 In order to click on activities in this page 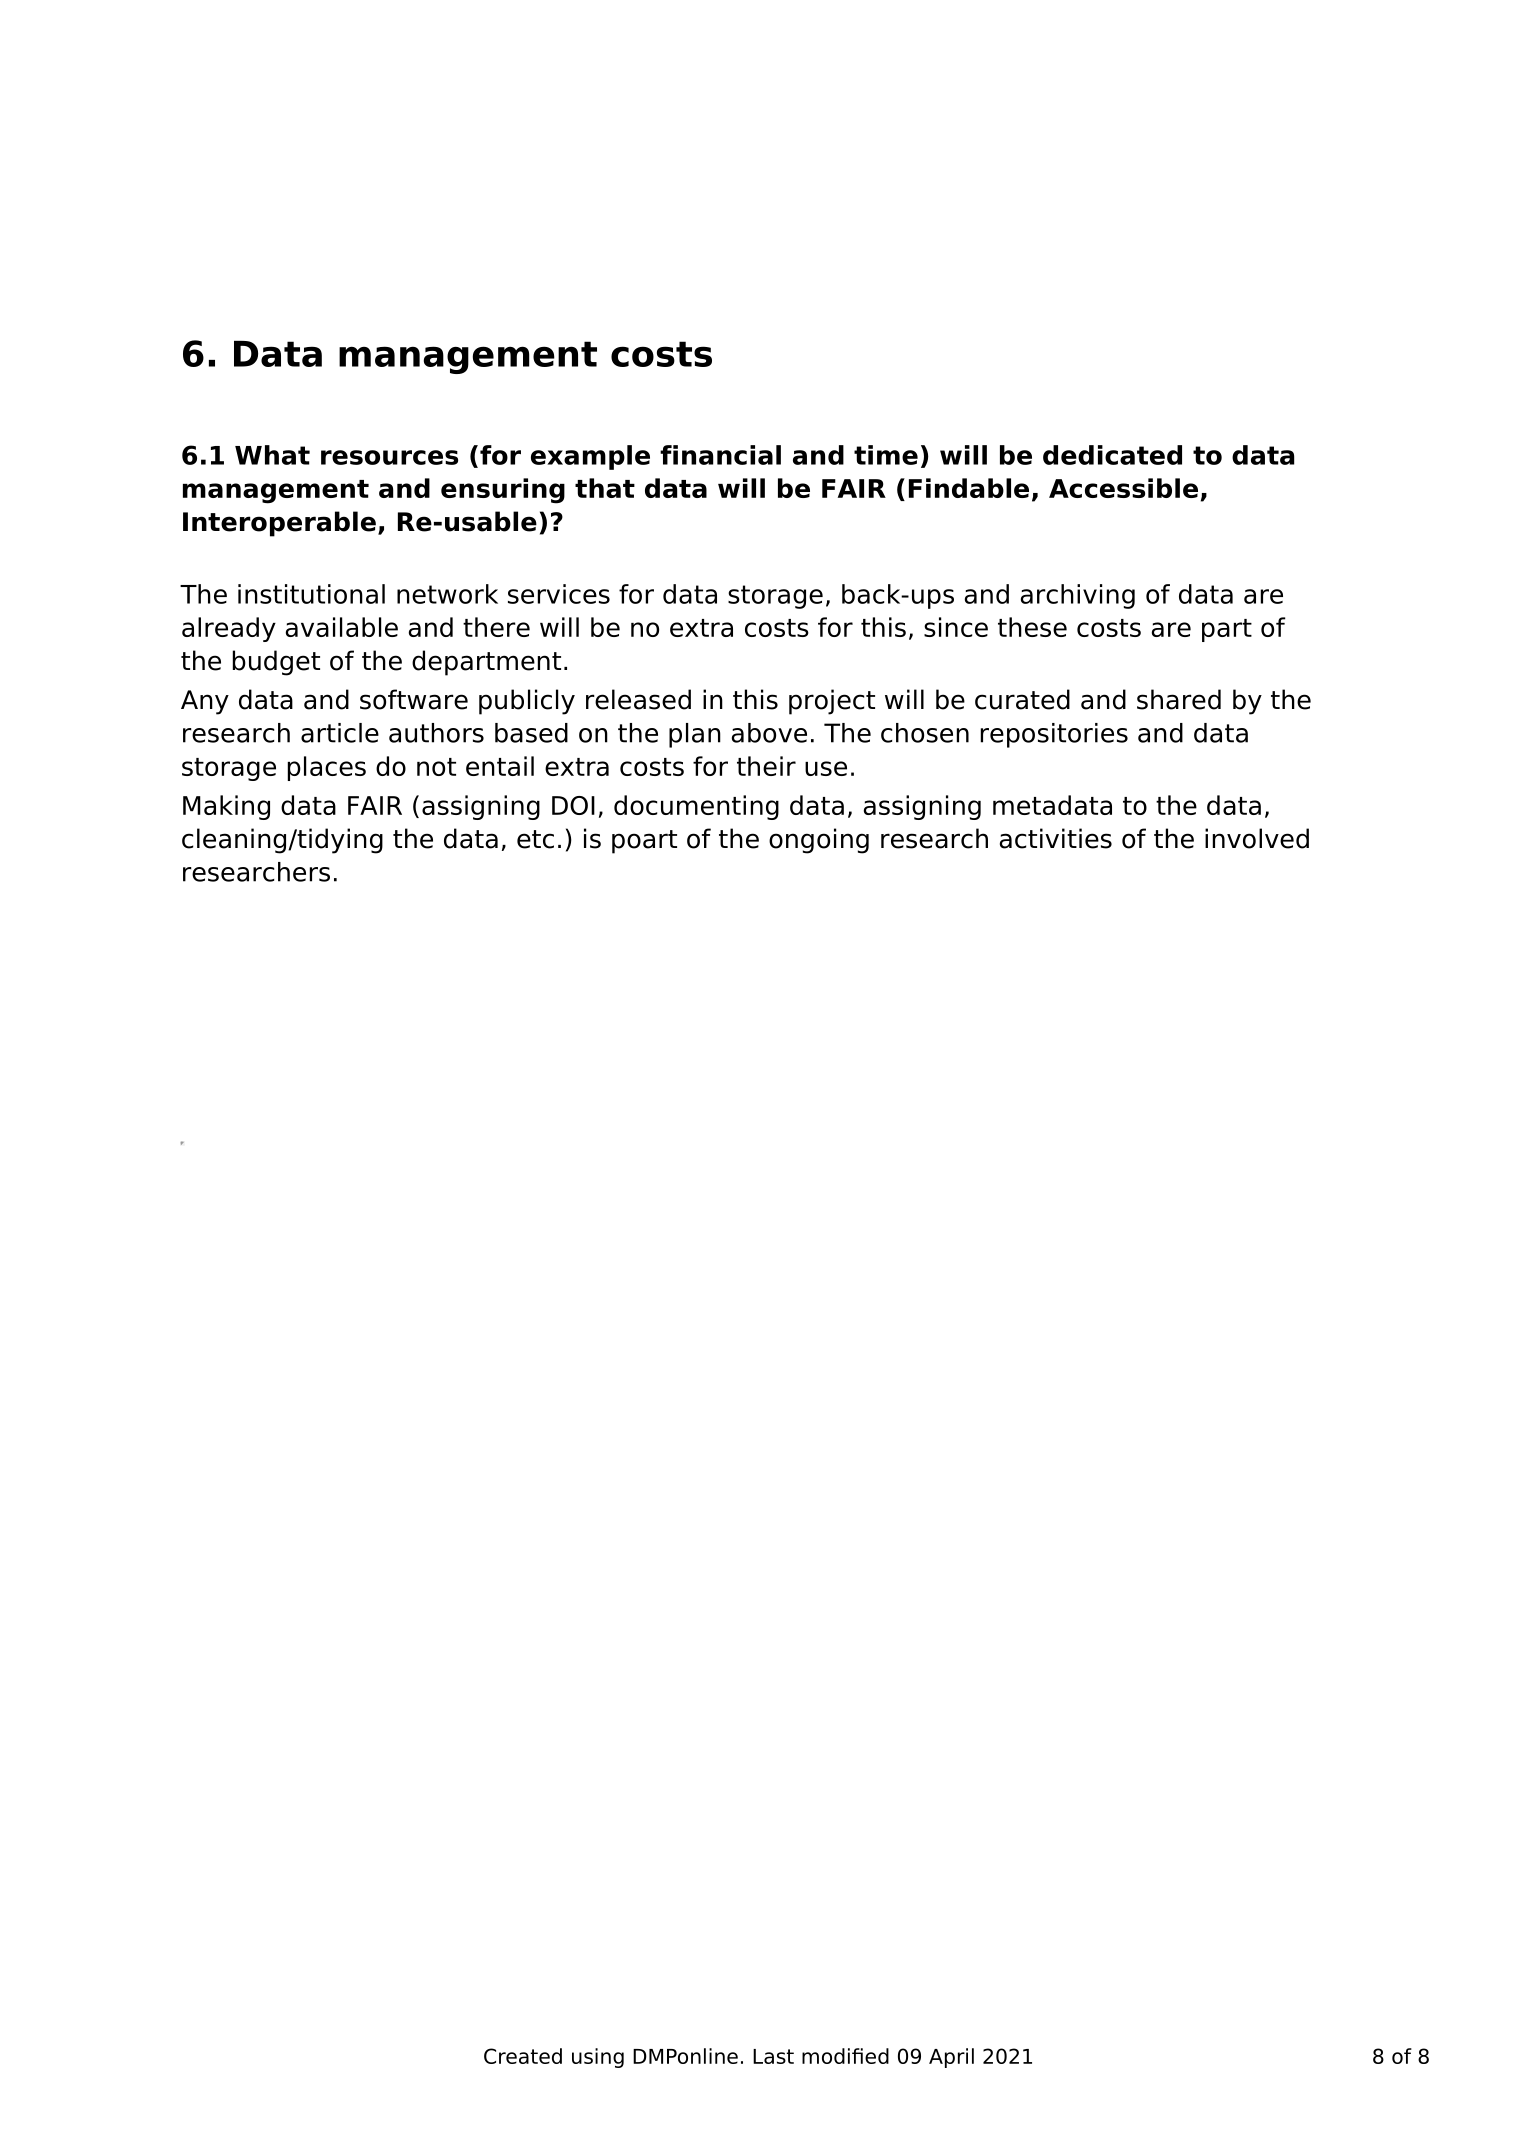, I will do `click(1056, 838)`.
